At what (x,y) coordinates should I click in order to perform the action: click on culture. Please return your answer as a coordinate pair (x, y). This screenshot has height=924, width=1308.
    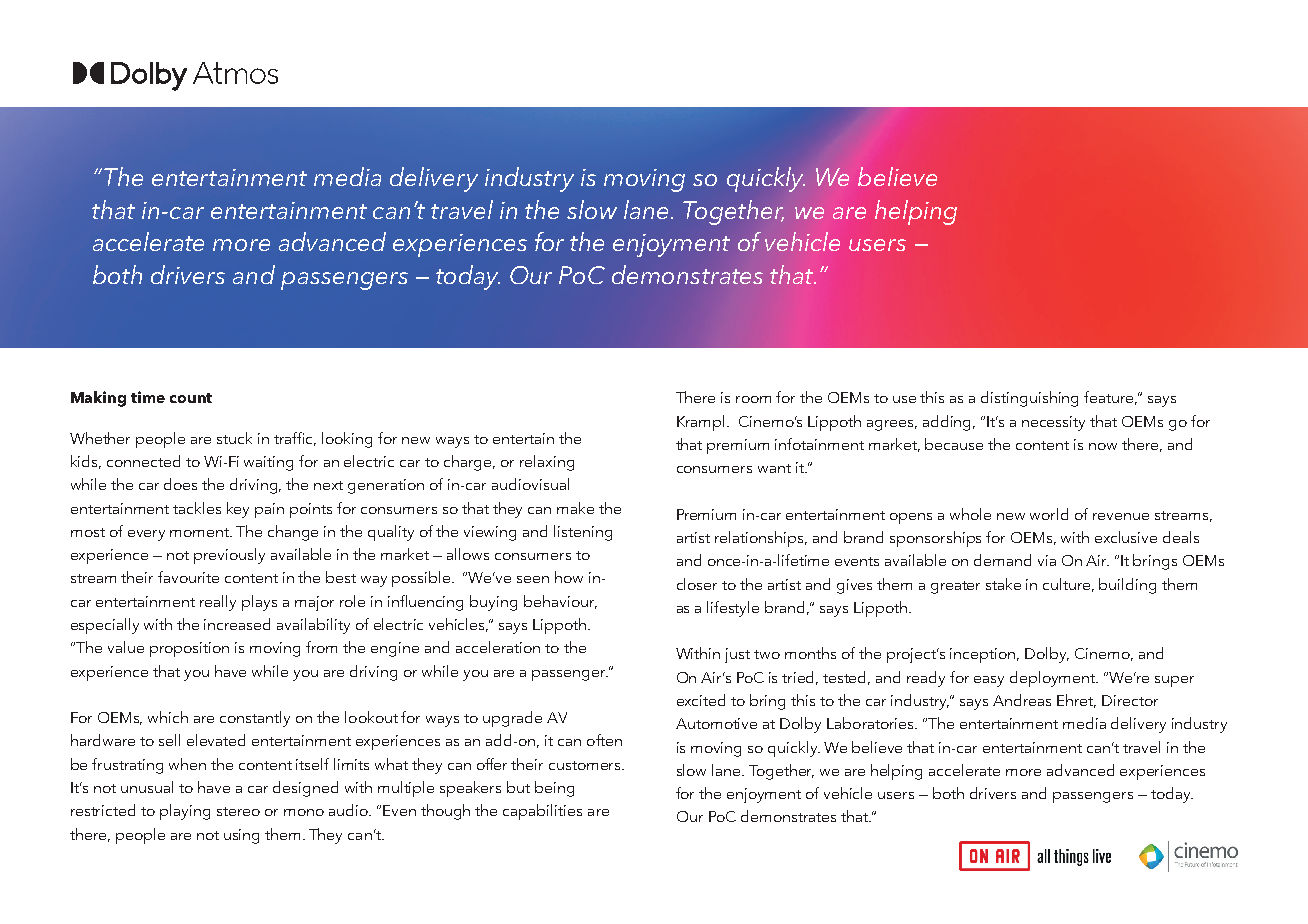
    Looking at the image, I should click on (1068, 585).
